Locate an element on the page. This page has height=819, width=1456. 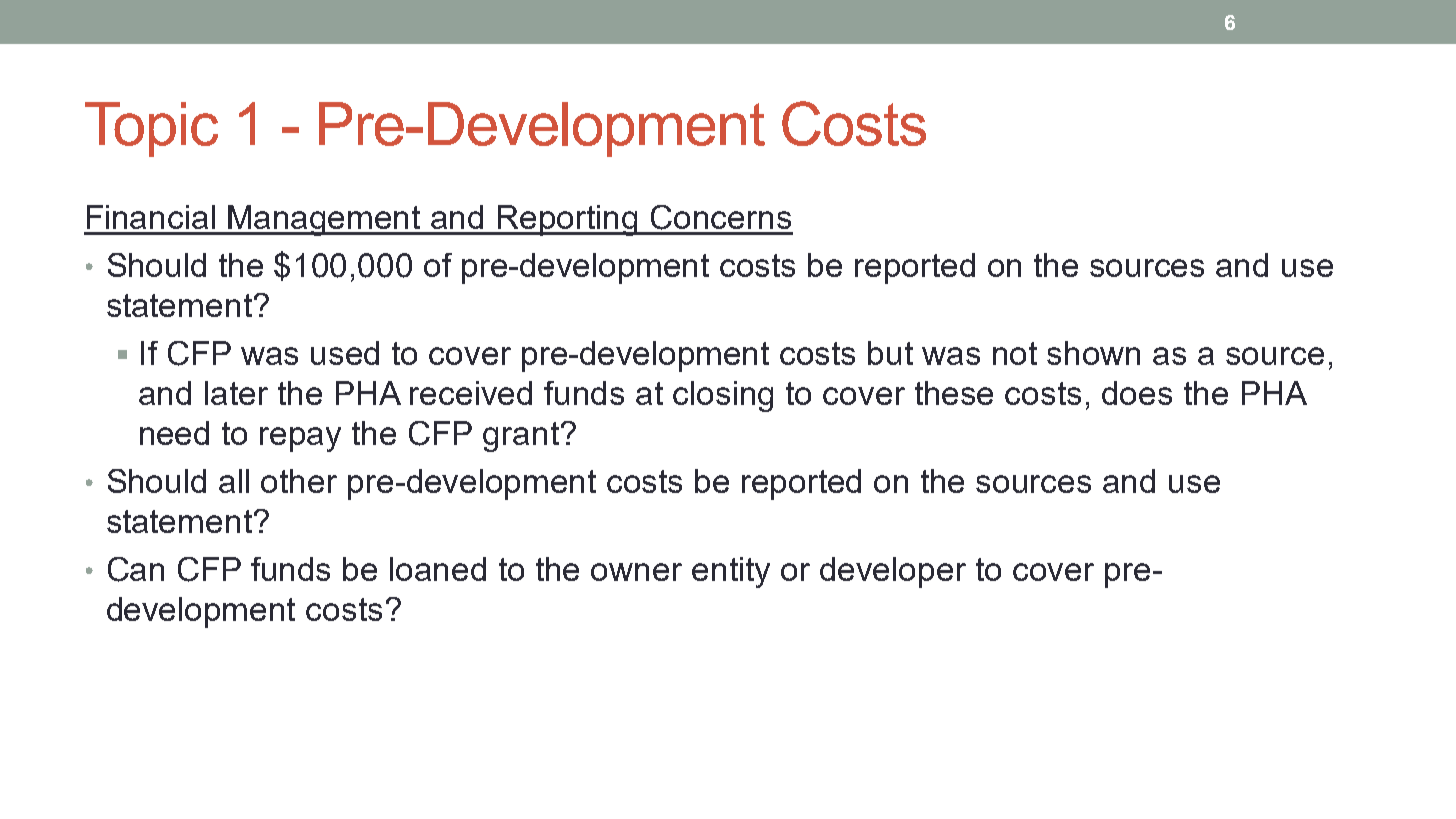
closing is located at coordinates (723, 396).
